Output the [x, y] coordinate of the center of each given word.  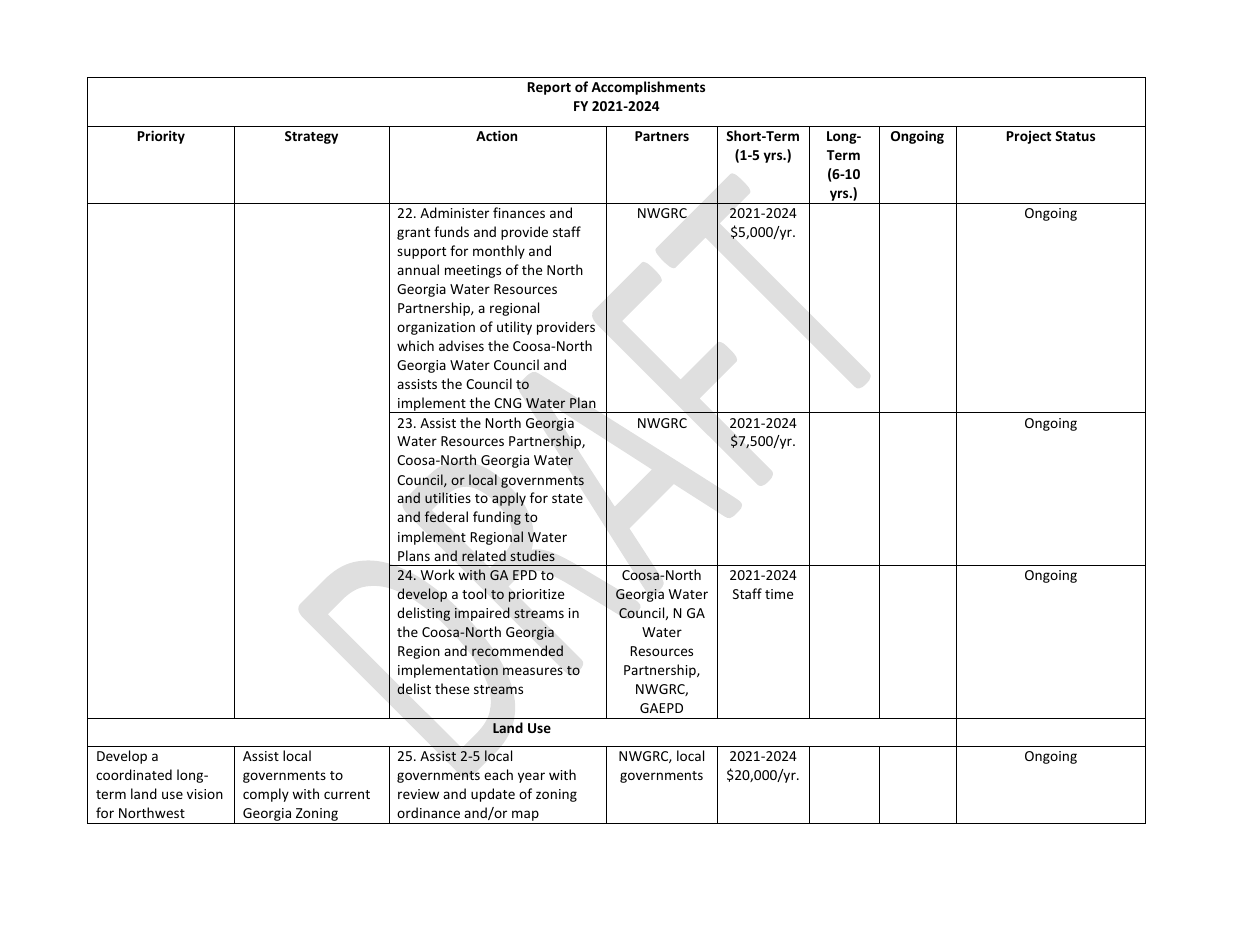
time [779, 594]
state [567, 498]
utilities [448, 498]
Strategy [311, 137]
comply [266, 795]
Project [1029, 137]
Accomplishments [648, 88]
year [531, 777]
